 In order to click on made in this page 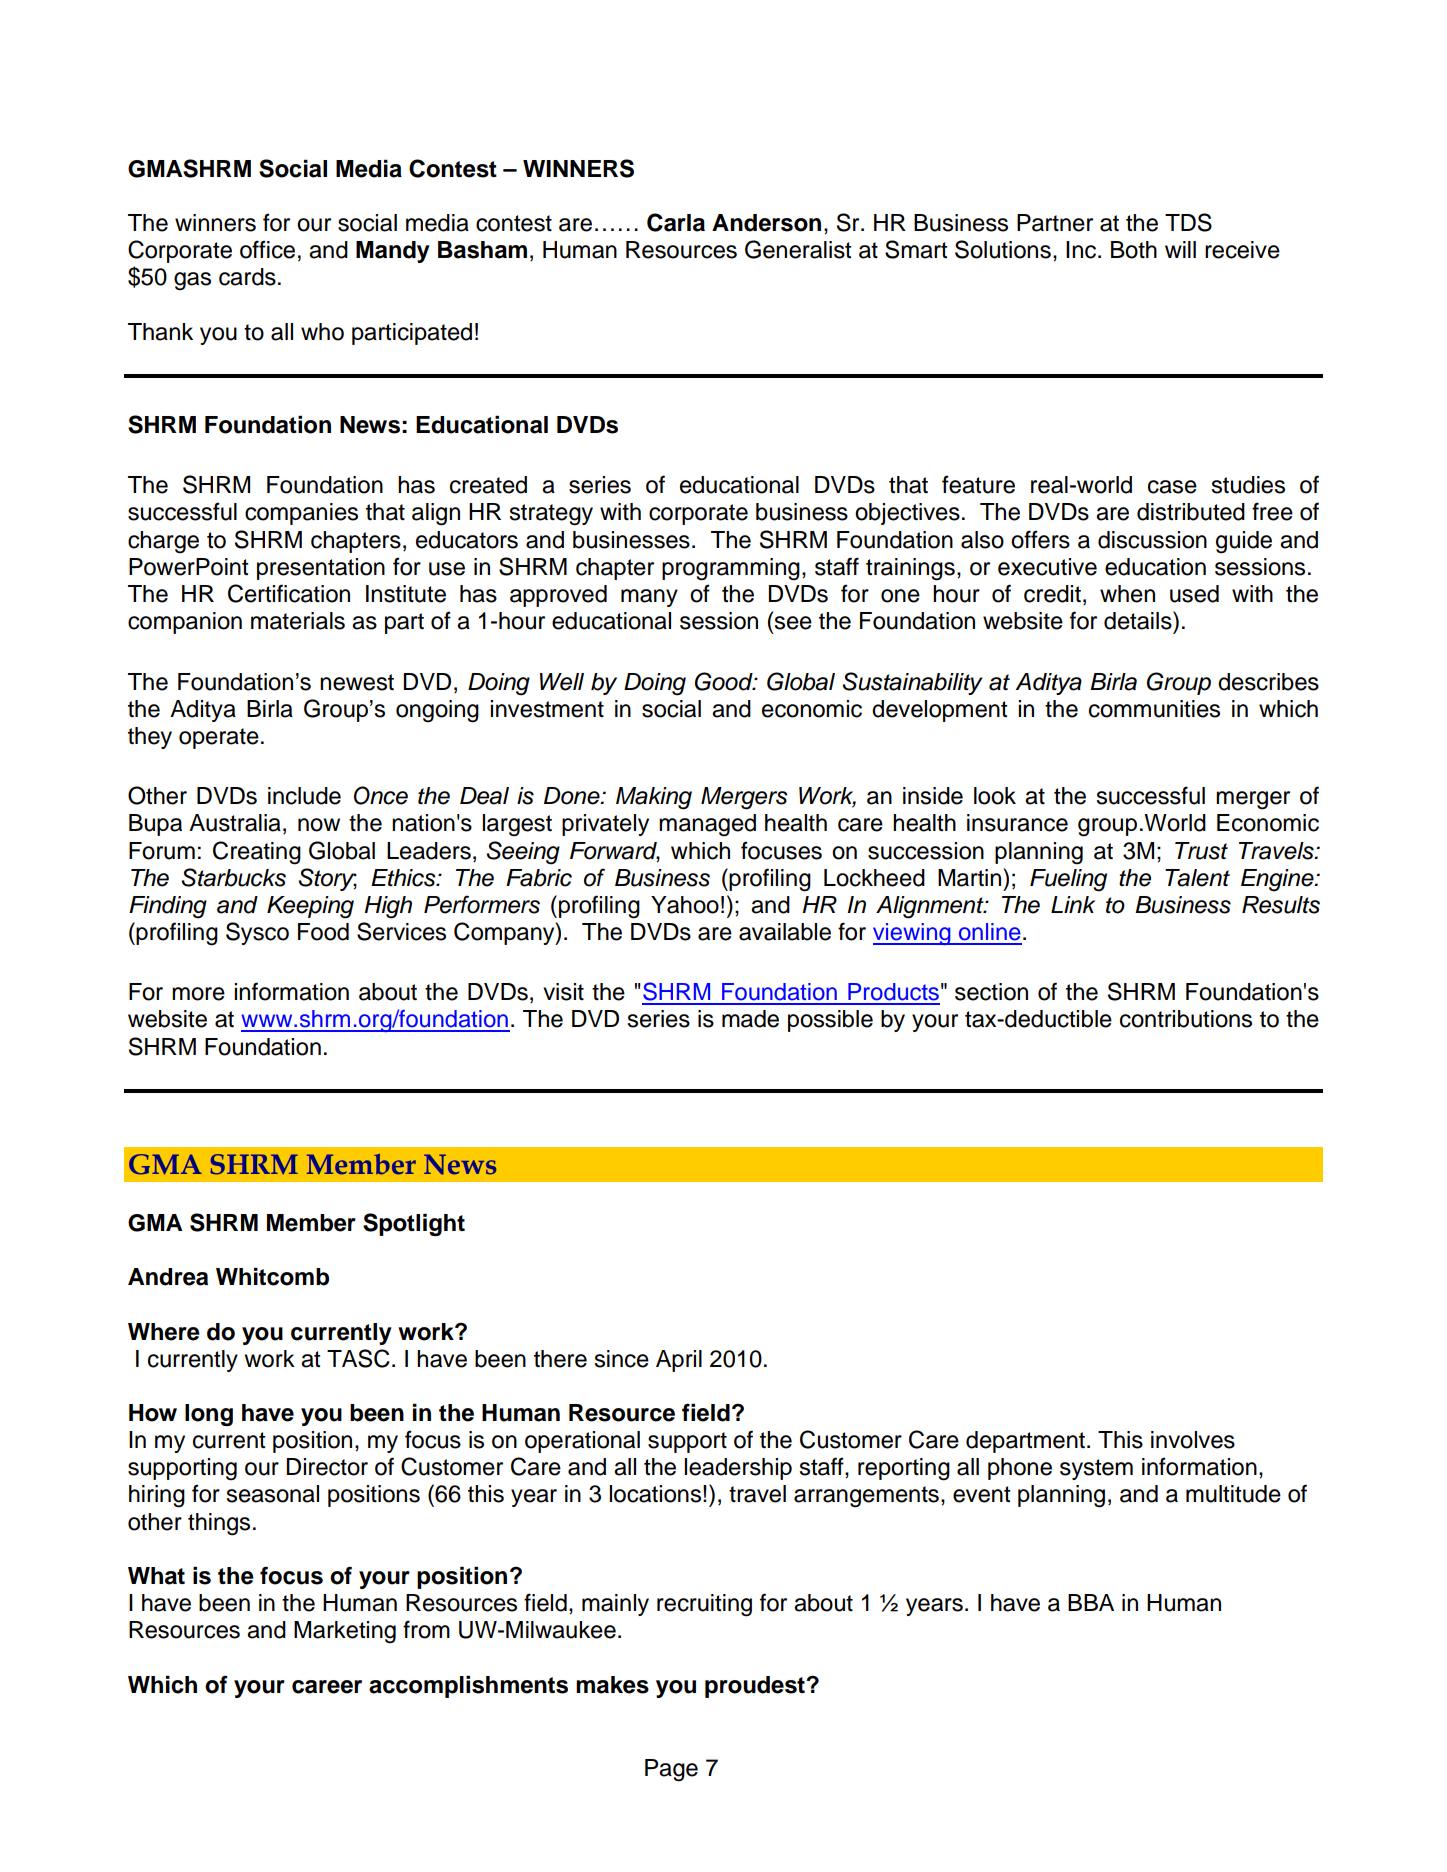, I will do `click(750, 1019)`.
